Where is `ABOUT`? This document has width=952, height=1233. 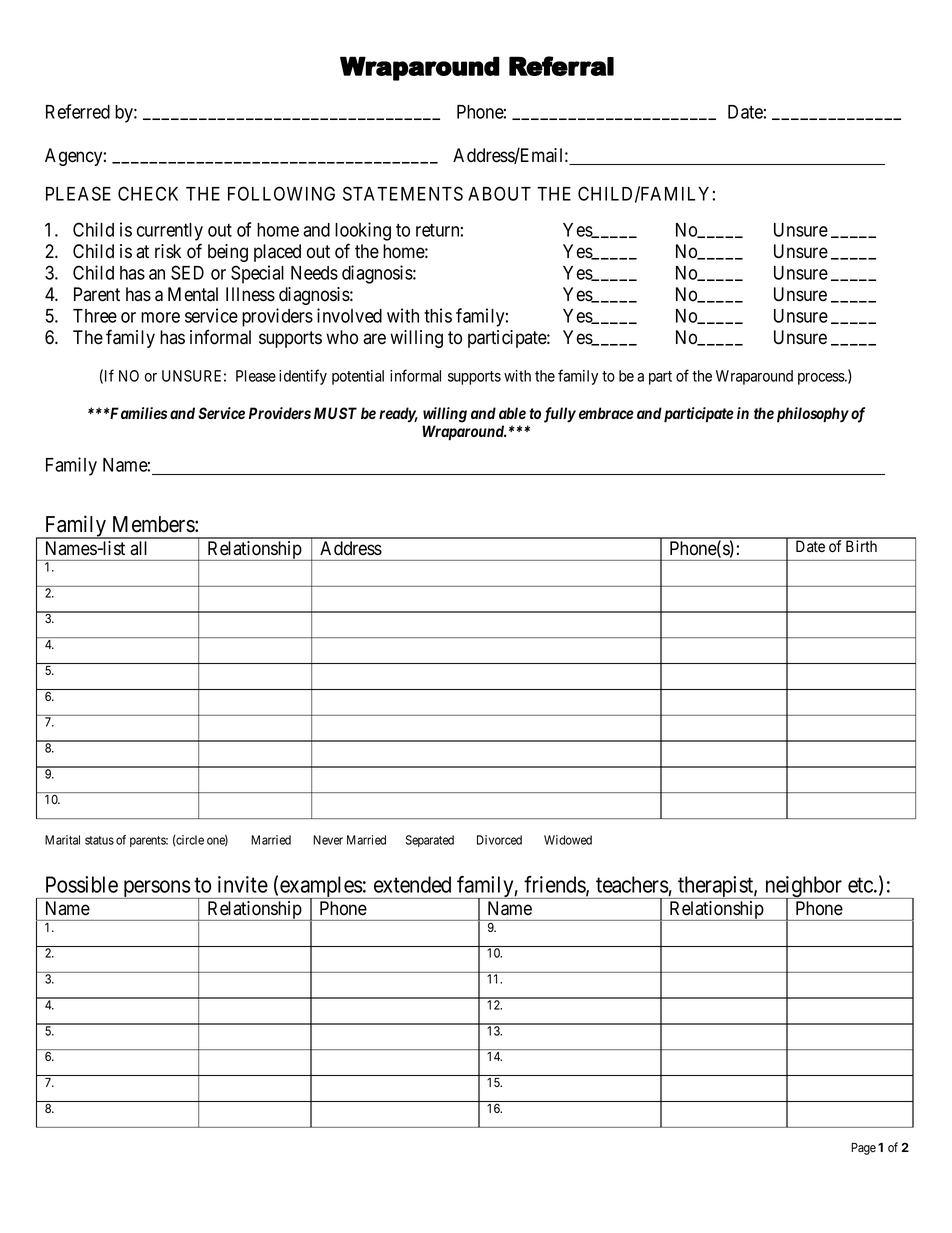 ABOUT is located at coordinates (499, 193).
